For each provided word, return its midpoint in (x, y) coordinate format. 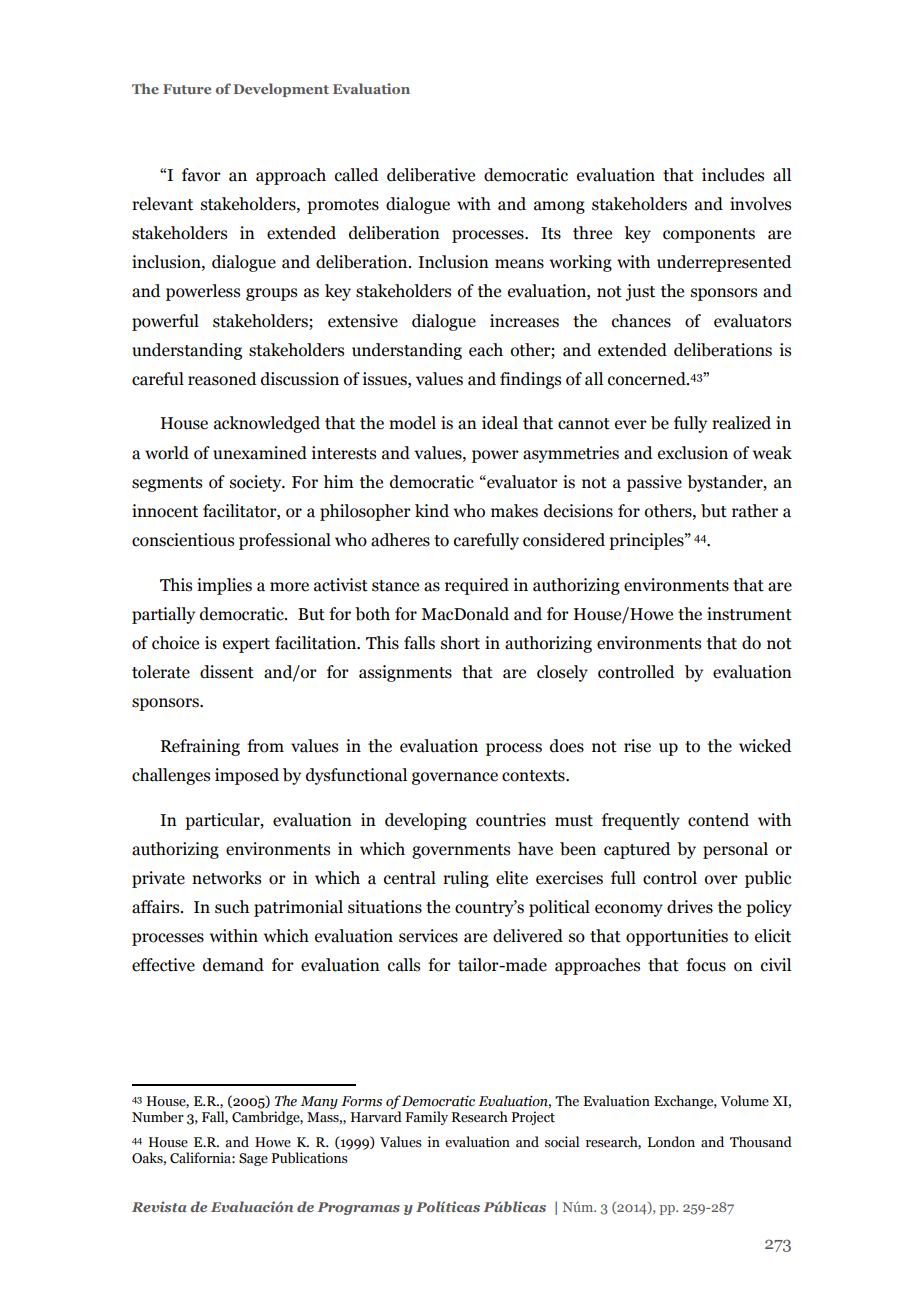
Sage (253, 1159)
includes (733, 175)
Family (426, 1118)
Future (187, 89)
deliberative (431, 175)
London (671, 1142)
